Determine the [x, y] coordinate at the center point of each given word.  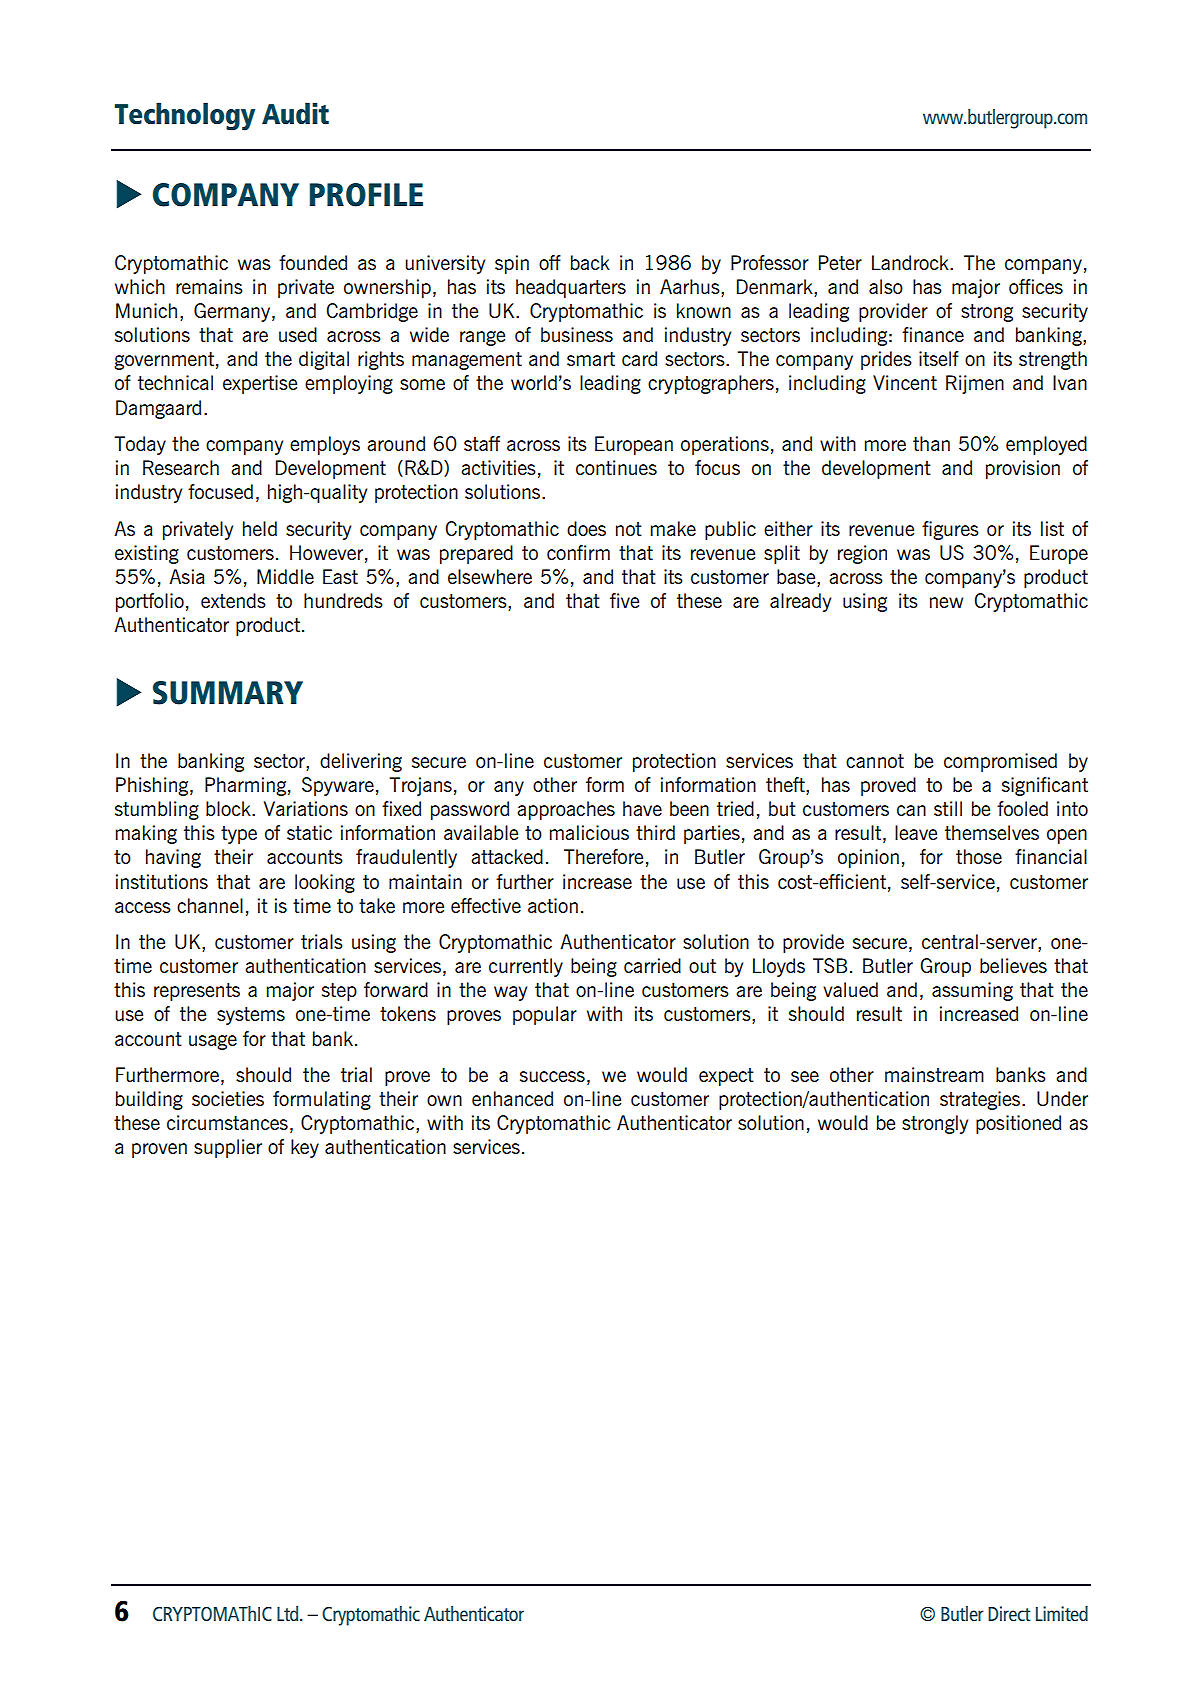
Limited [1062, 1613]
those [979, 856]
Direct [1009, 1613]
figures [950, 530]
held [260, 528]
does [586, 528]
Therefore [603, 856]
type [239, 835]
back [590, 262]
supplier [228, 1148]
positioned [1018, 1124]
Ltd [289, 1613]
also [886, 286]
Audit [295, 113]
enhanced [512, 1098]
